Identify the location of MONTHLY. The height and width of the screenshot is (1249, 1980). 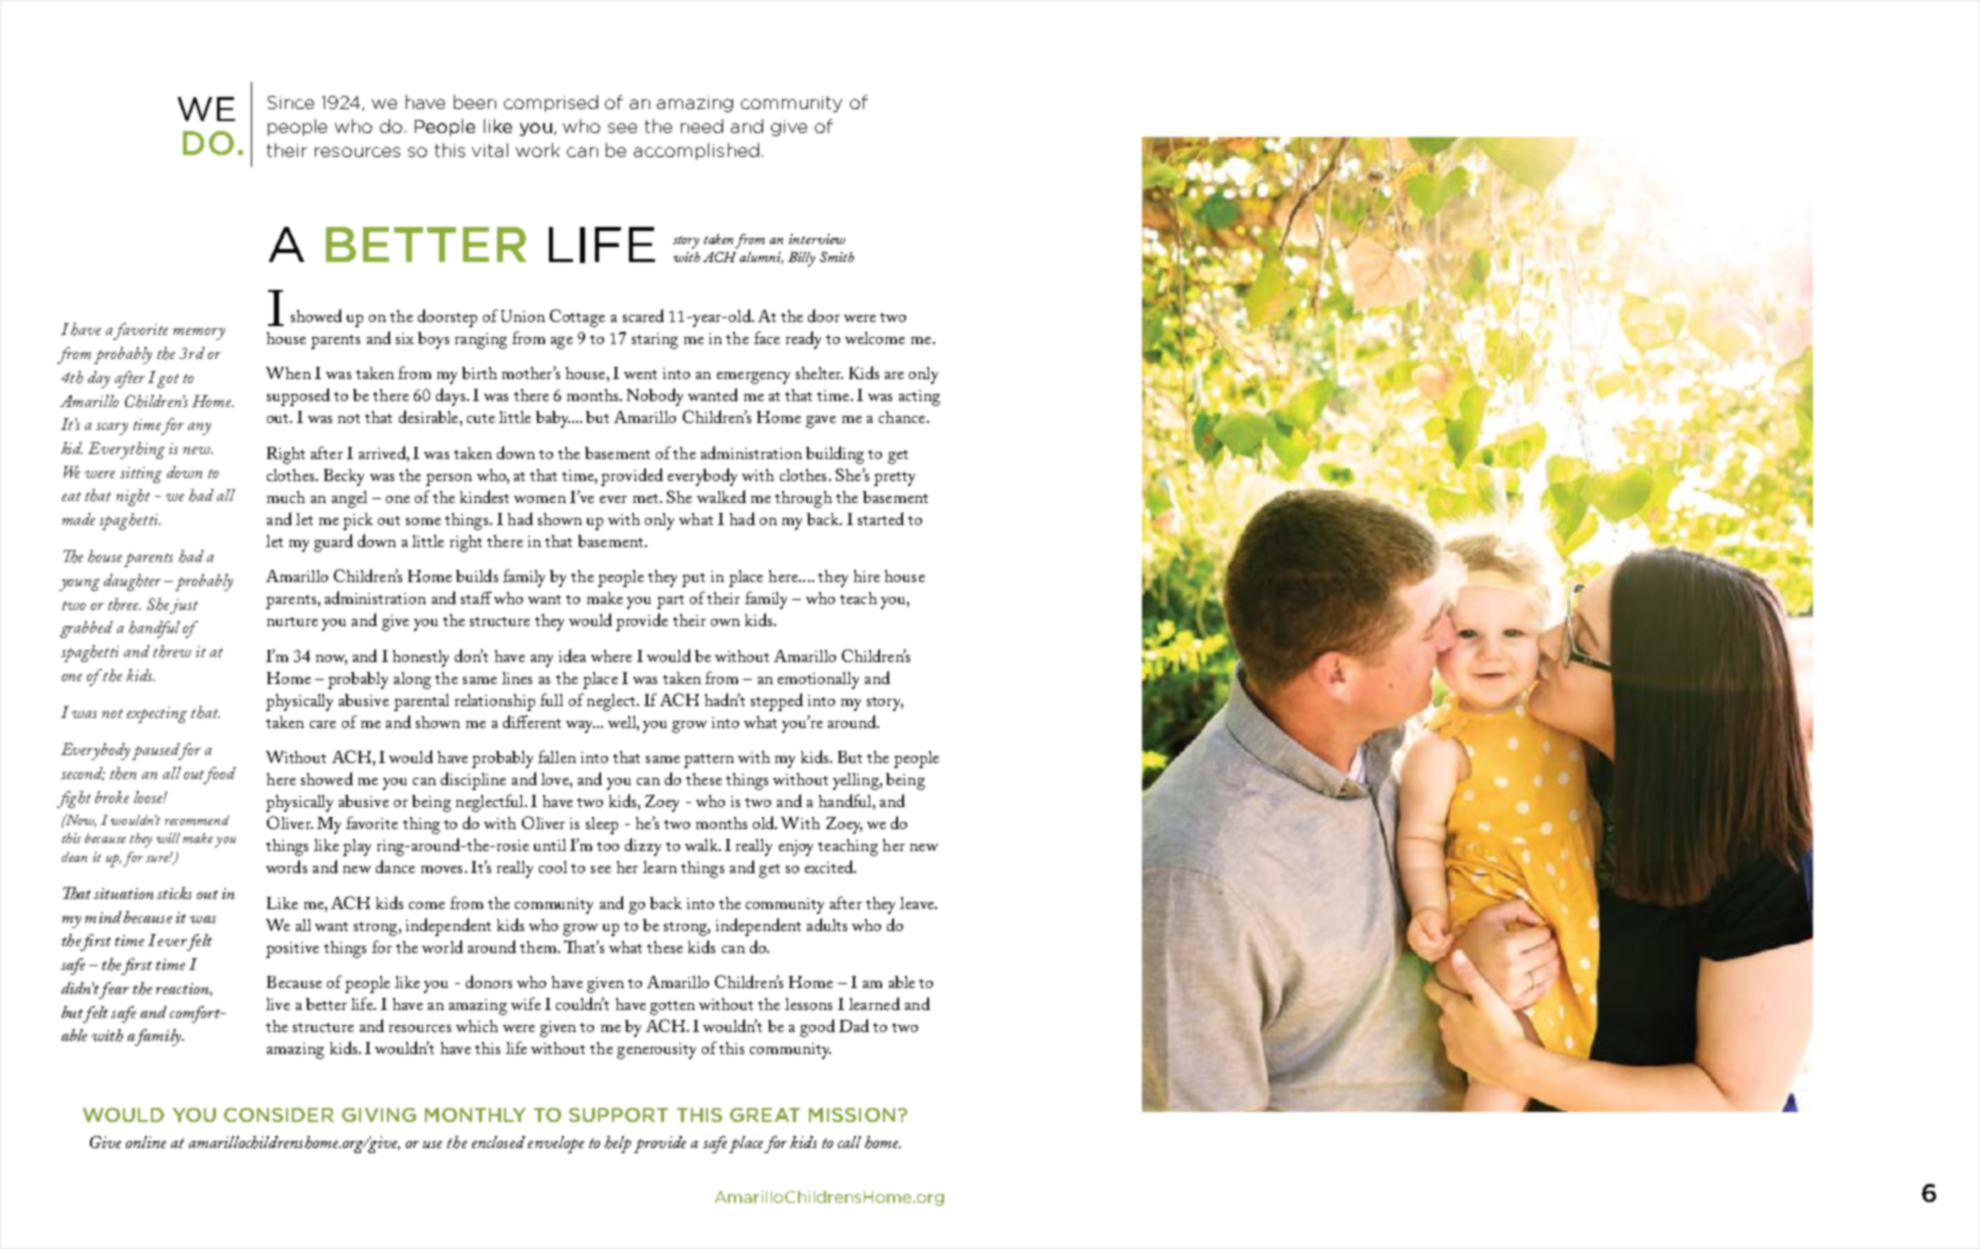
(475, 1115).
